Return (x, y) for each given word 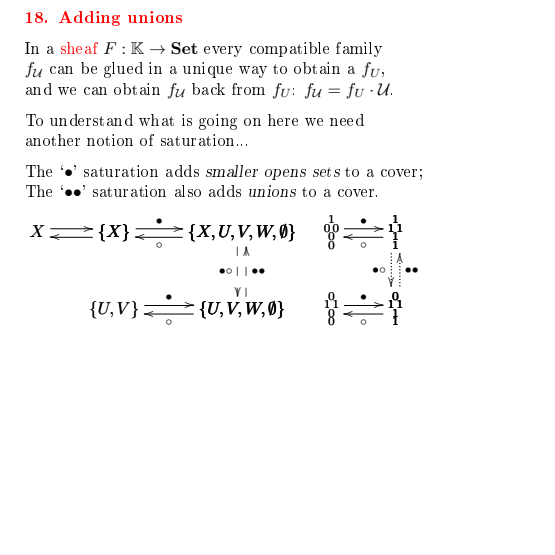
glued (123, 70)
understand (91, 120)
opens (285, 174)
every (223, 51)
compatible (289, 49)
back (208, 89)
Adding (89, 18)
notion (110, 140)
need (347, 120)
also (188, 191)
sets (326, 172)
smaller (232, 171)
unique (207, 70)
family (359, 49)
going (218, 122)
